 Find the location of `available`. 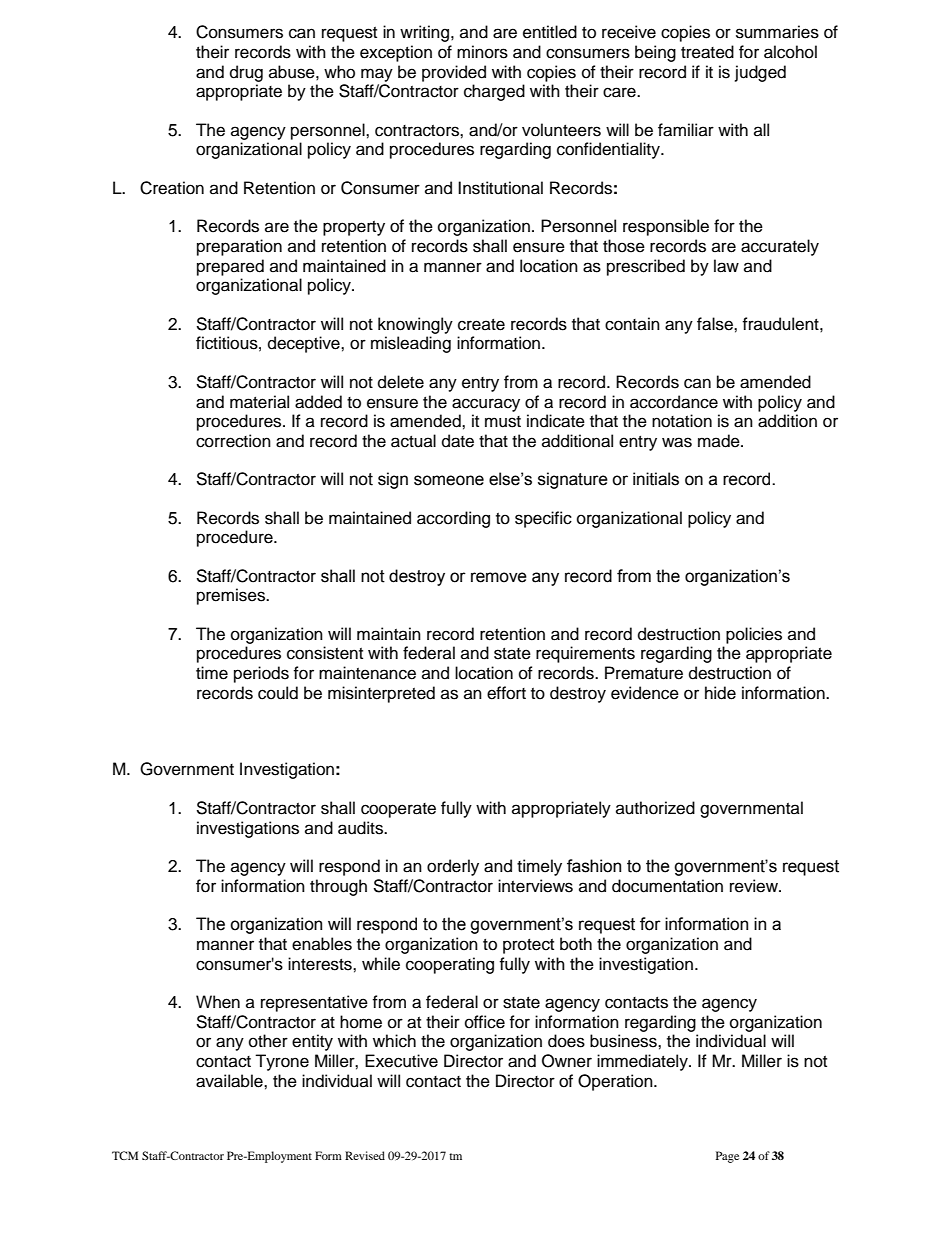

available is located at coordinates (230, 1081).
